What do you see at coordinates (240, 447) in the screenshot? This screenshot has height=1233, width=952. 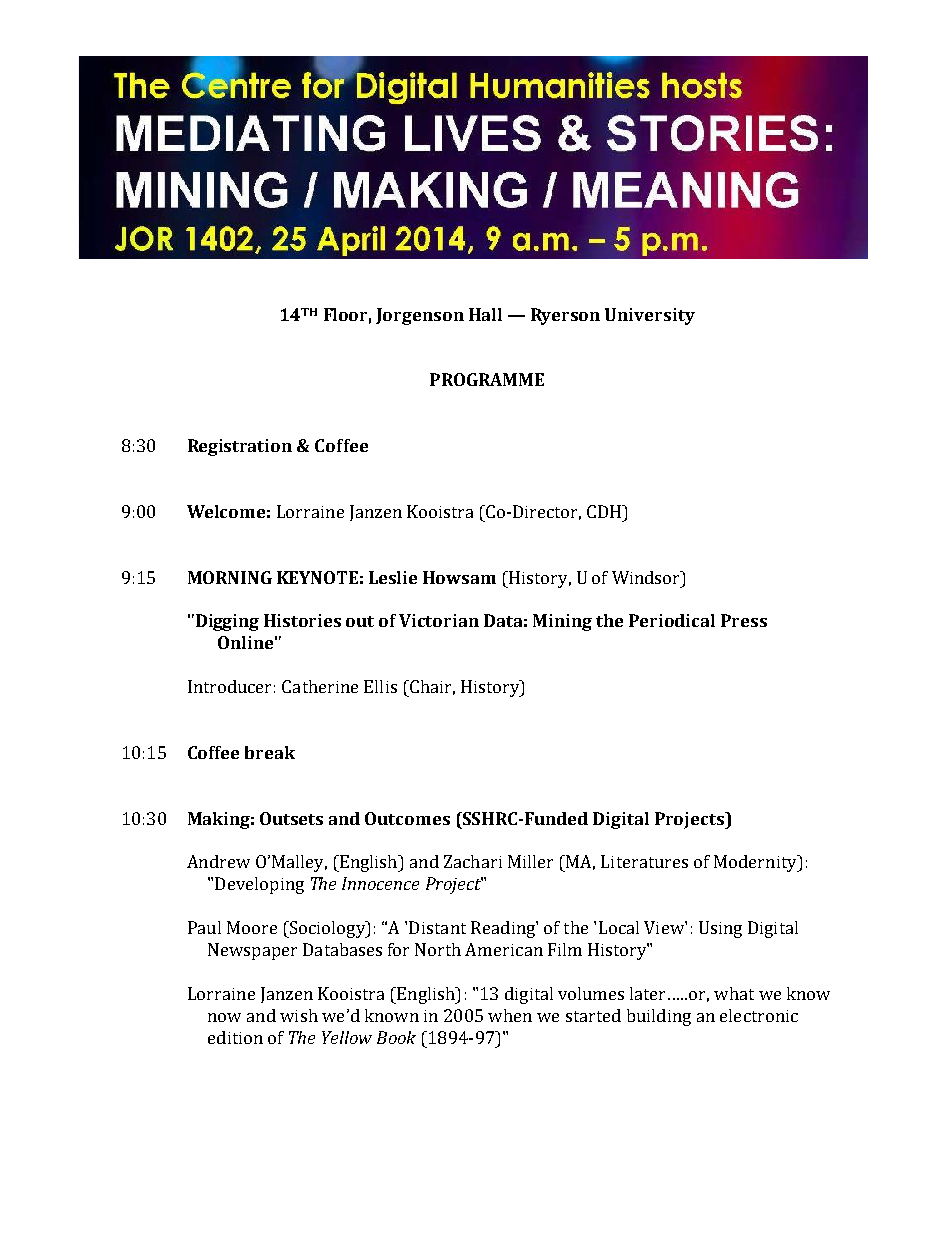 I see `Registration` at bounding box center [240, 447].
